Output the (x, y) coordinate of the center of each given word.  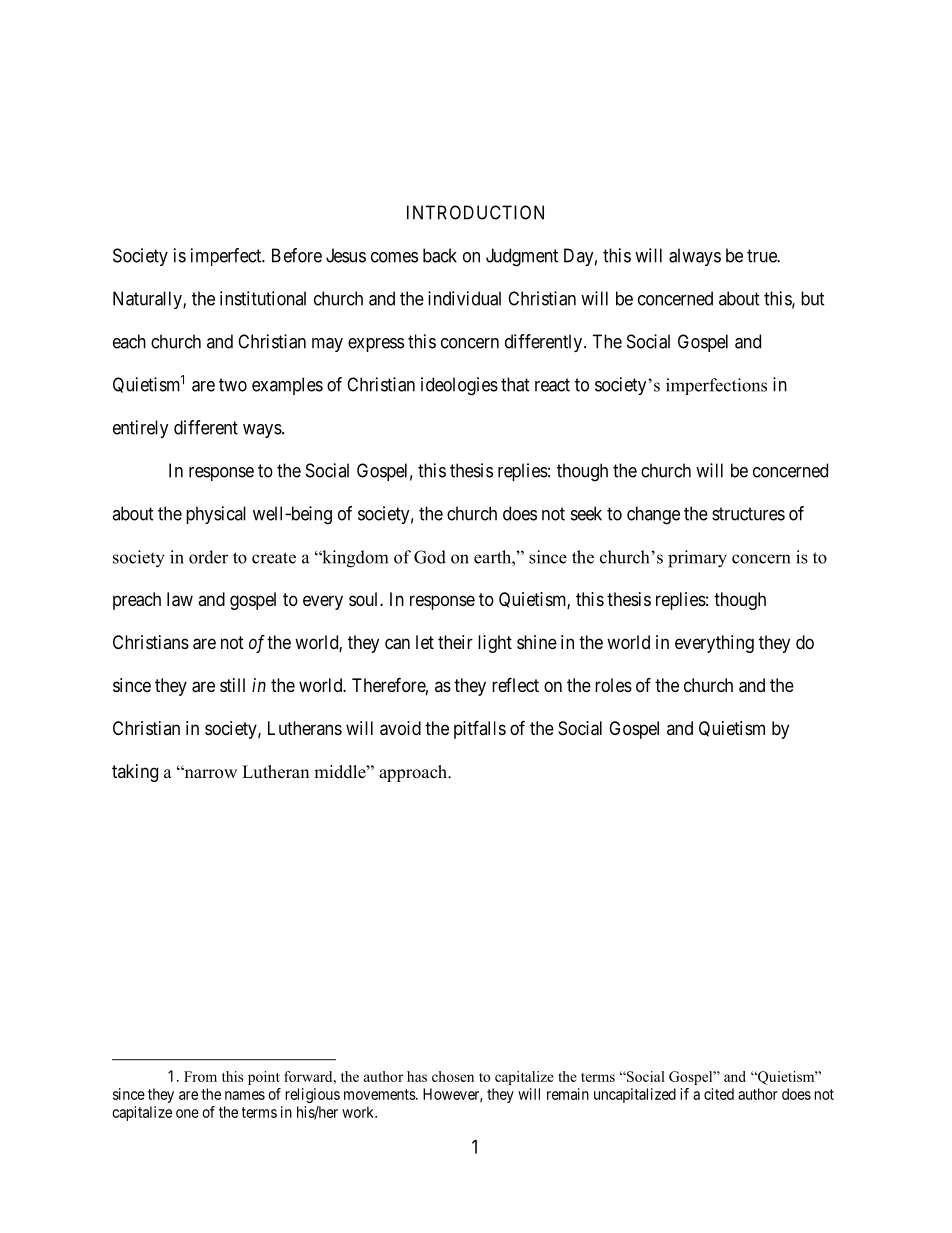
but (813, 298)
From (200, 1076)
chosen (453, 1076)
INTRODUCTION (475, 212)
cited (719, 1094)
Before (297, 255)
